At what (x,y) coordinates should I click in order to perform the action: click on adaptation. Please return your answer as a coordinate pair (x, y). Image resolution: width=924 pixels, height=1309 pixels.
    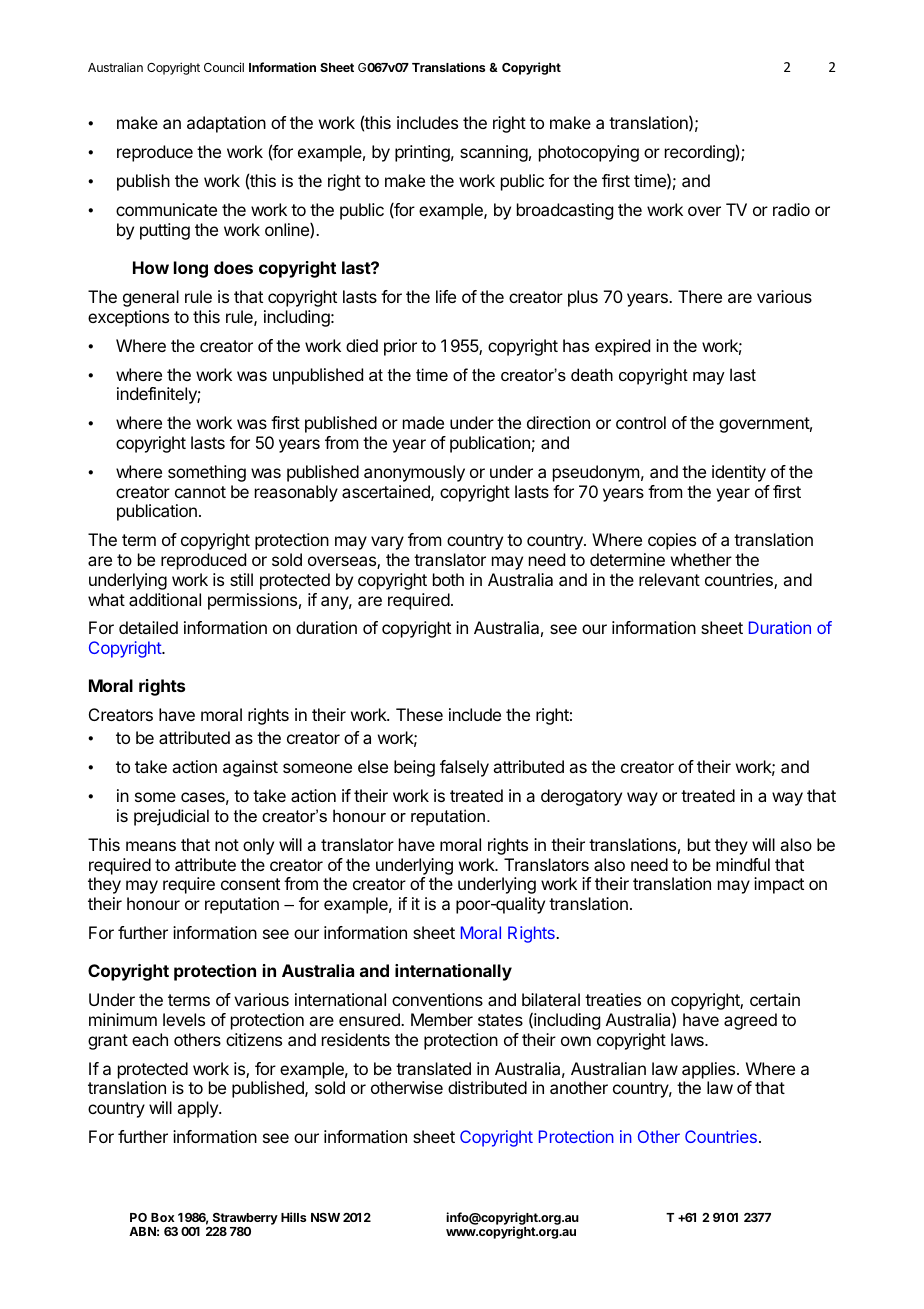
    Looking at the image, I should click on (226, 124).
